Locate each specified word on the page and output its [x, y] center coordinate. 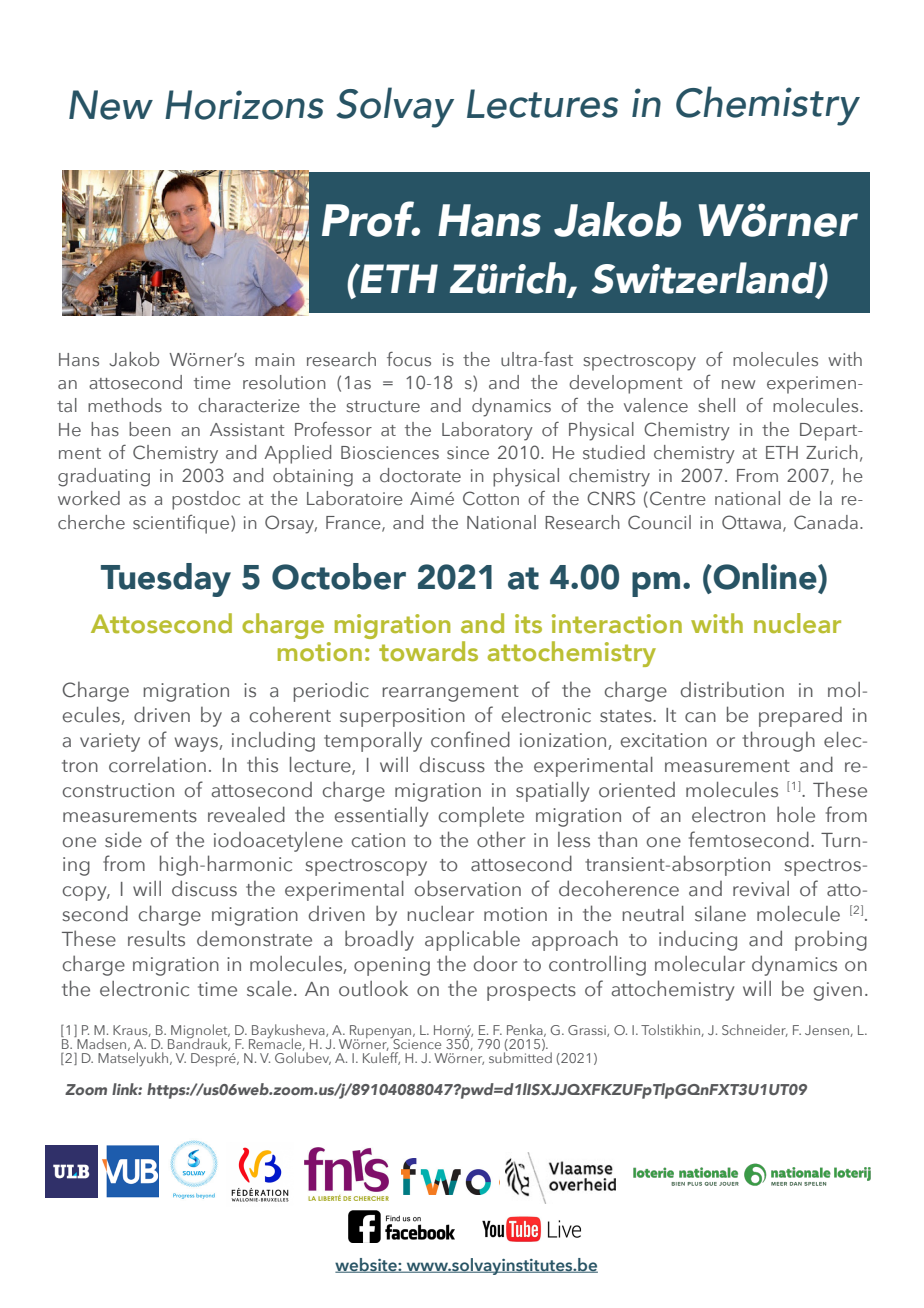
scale [269, 989]
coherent [290, 714]
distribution [732, 690]
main [275, 359]
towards [428, 651]
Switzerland [705, 279]
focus [409, 359]
